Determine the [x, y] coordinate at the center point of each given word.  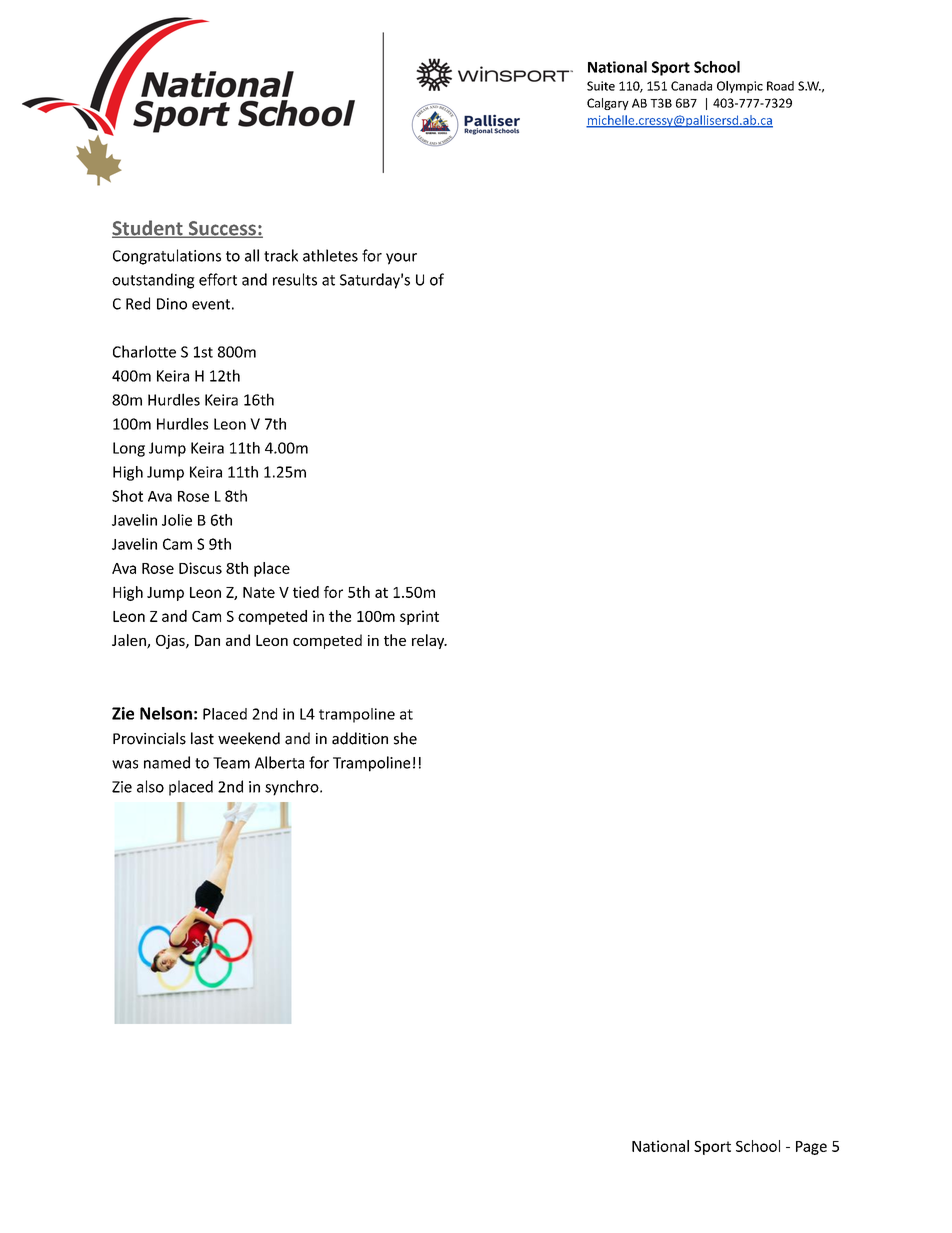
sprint [419, 617]
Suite [601, 86]
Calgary [608, 104]
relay [429, 641]
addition [360, 738]
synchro [293, 788]
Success [222, 229]
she [405, 738]
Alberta [279, 762]
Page [811, 1148]
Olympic [740, 87]
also [150, 786]
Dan [207, 640]
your [401, 259]
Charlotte [144, 351]
